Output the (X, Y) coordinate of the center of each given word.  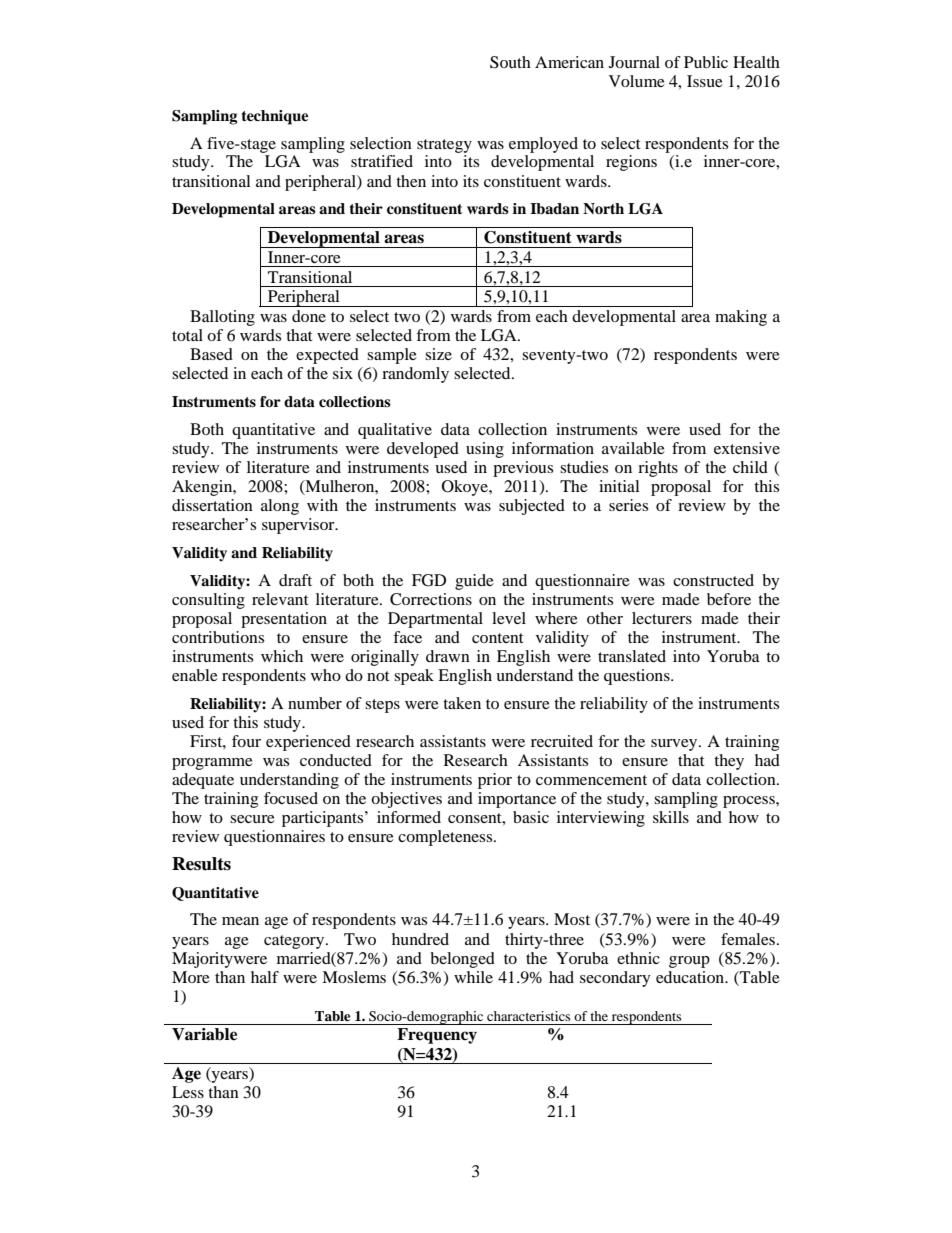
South (510, 62)
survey (675, 745)
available (633, 448)
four (246, 741)
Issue (705, 81)
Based (211, 354)
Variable (204, 1034)
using (485, 450)
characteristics (528, 1016)
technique (275, 117)
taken (462, 703)
